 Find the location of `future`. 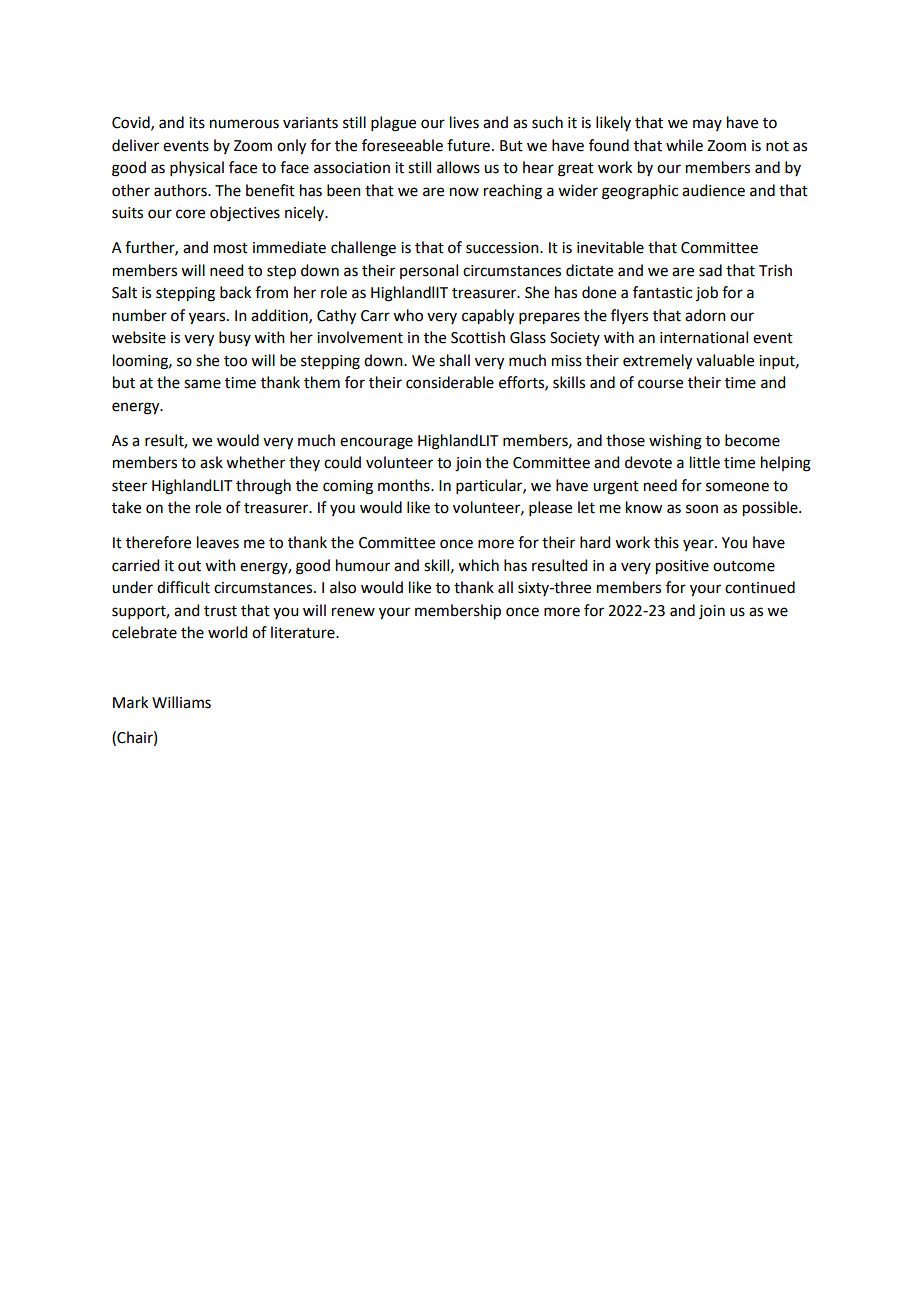

future is located at coordinates (468, 145).
